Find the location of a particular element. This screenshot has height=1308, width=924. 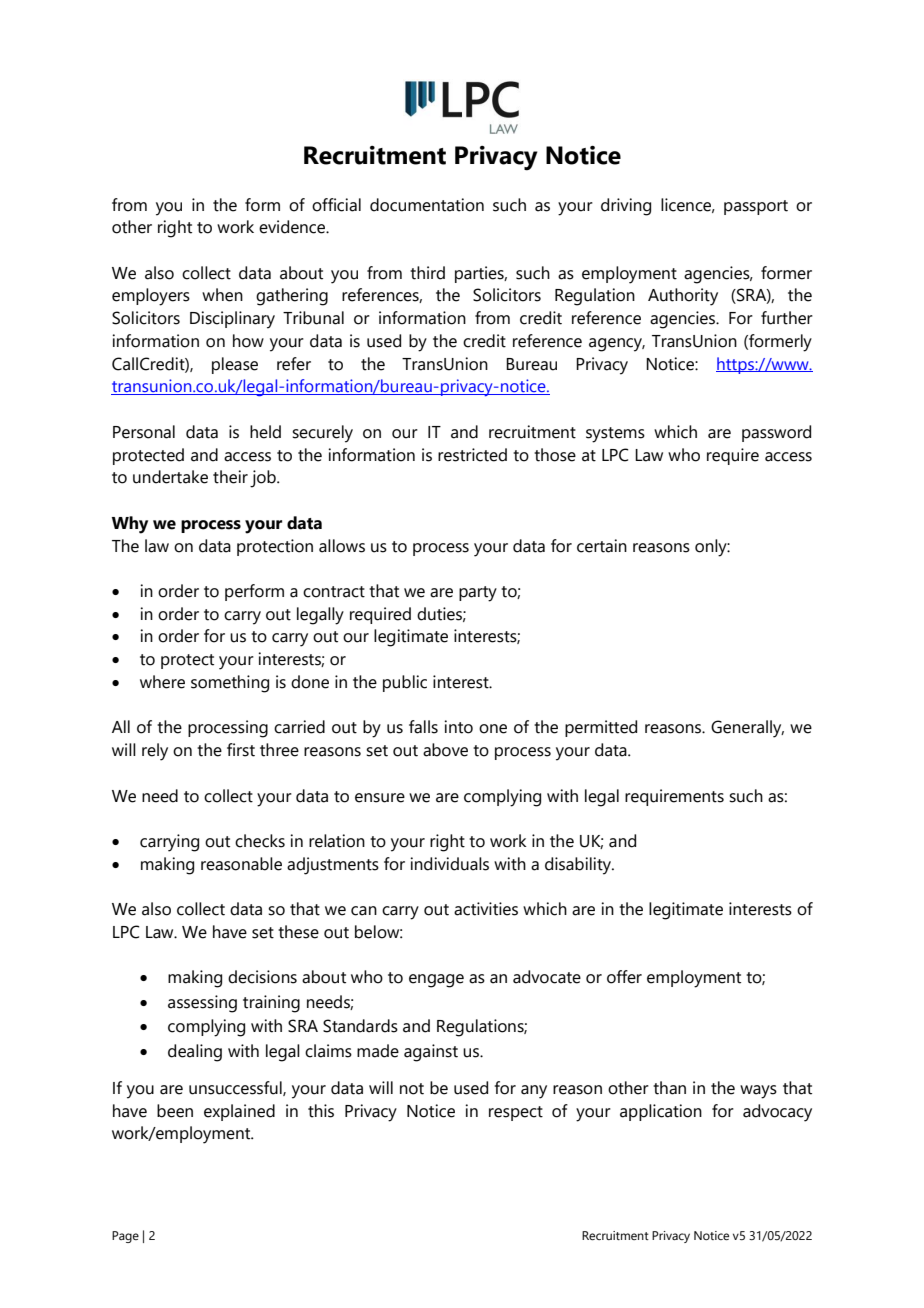

Page is located at coordinates (125, 1237).
